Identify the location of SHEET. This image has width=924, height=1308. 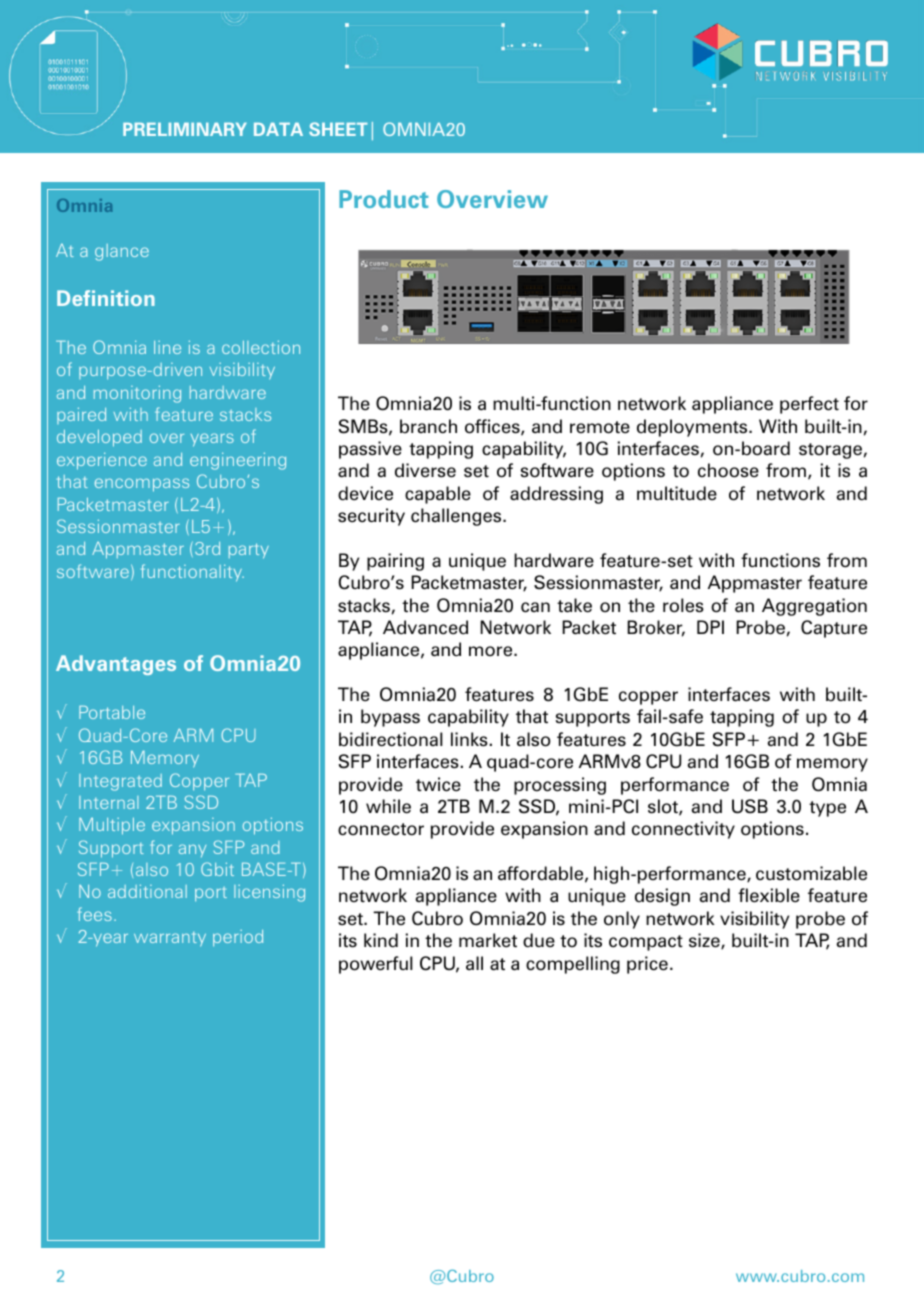
(338, 129).
